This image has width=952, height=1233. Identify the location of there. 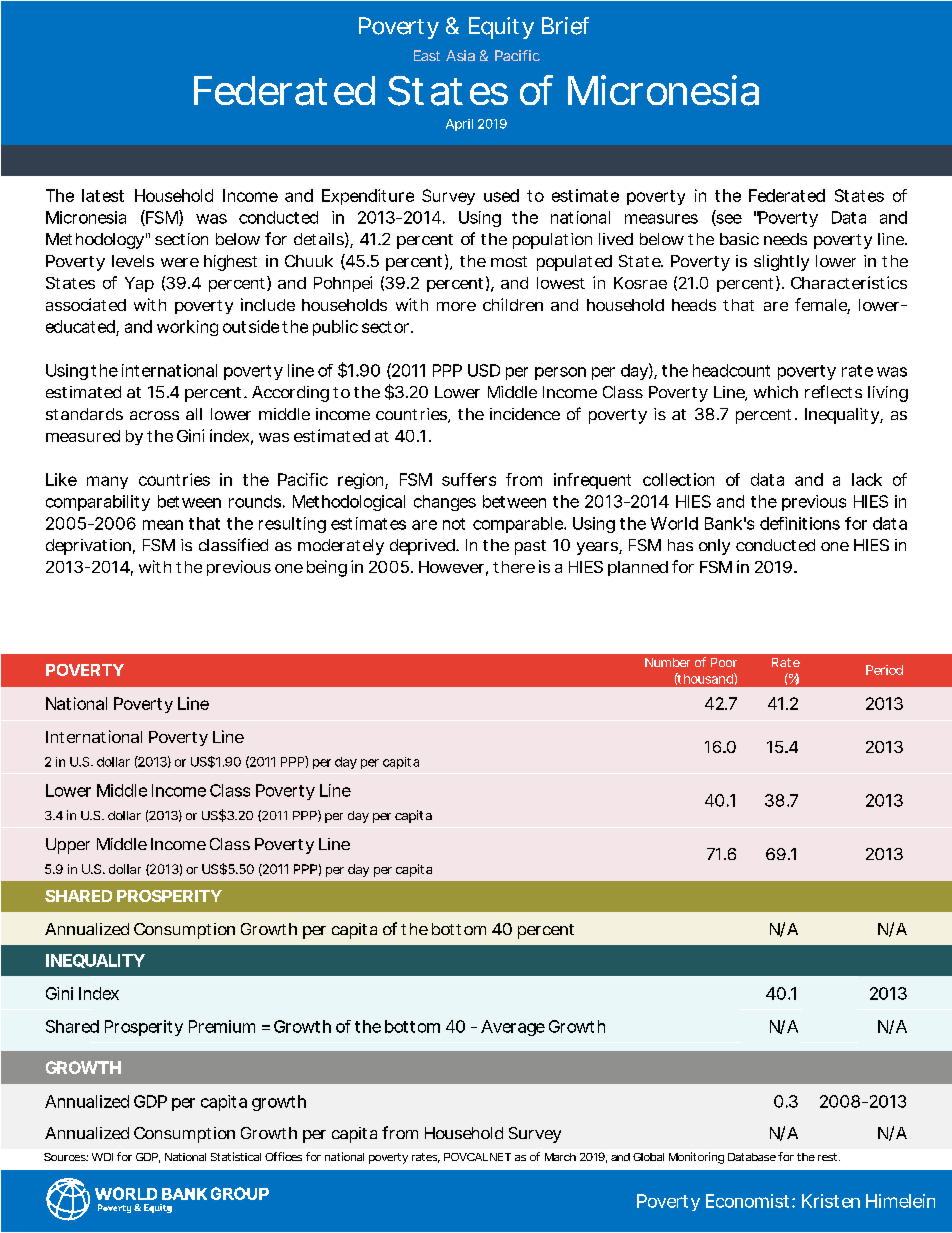
(514, 567).
